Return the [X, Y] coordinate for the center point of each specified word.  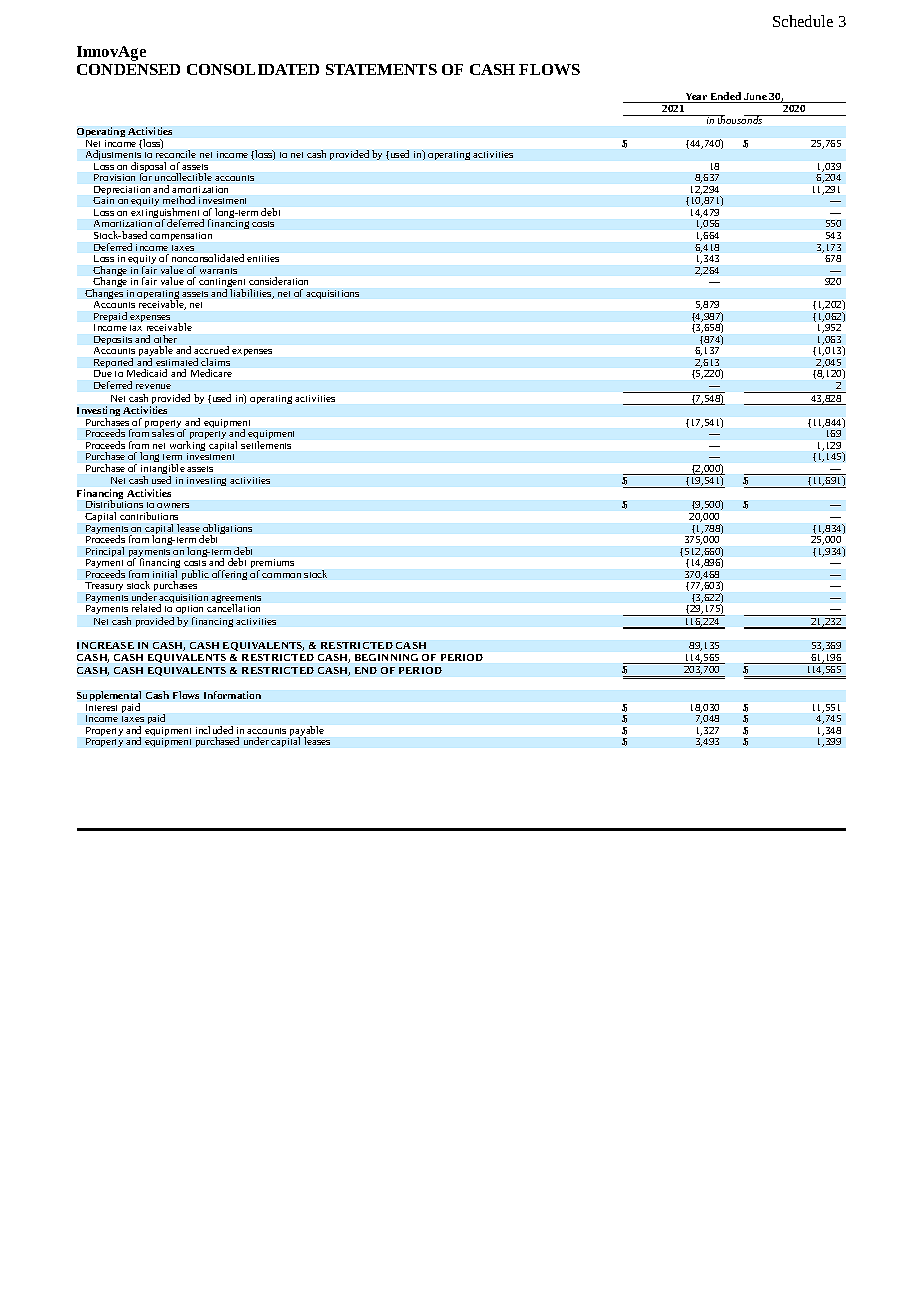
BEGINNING [386, 657]
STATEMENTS [381, 69]
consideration [278, 281]
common [281, 575]
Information [232, 695]
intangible [163, 470]
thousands [740, 119]
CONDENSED [128, 69]
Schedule [803, 21]
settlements [266, 445]
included [214, 730]
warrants [218, 271]
